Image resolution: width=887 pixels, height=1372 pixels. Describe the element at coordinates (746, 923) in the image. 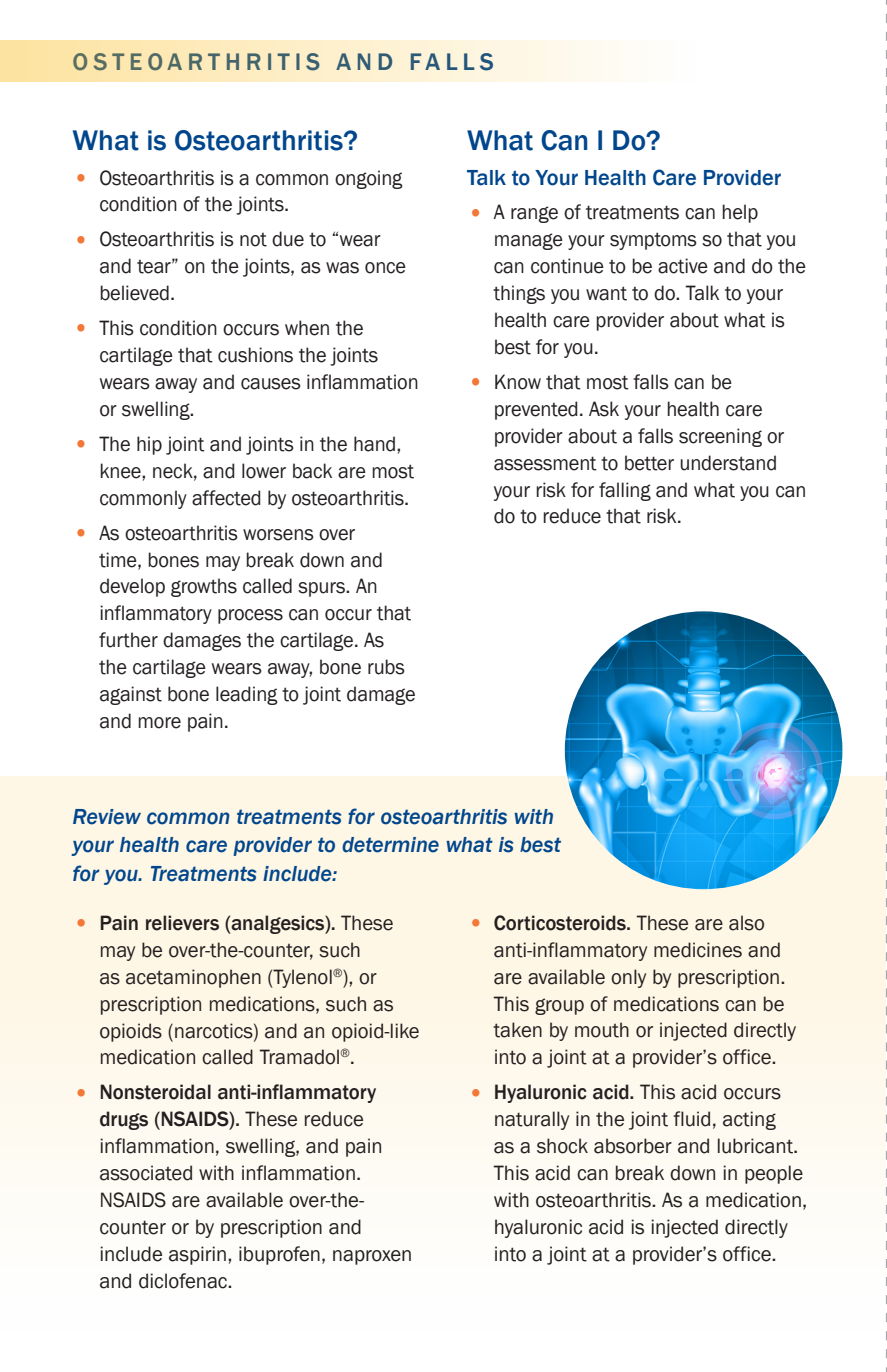

I see `also` at that location.
